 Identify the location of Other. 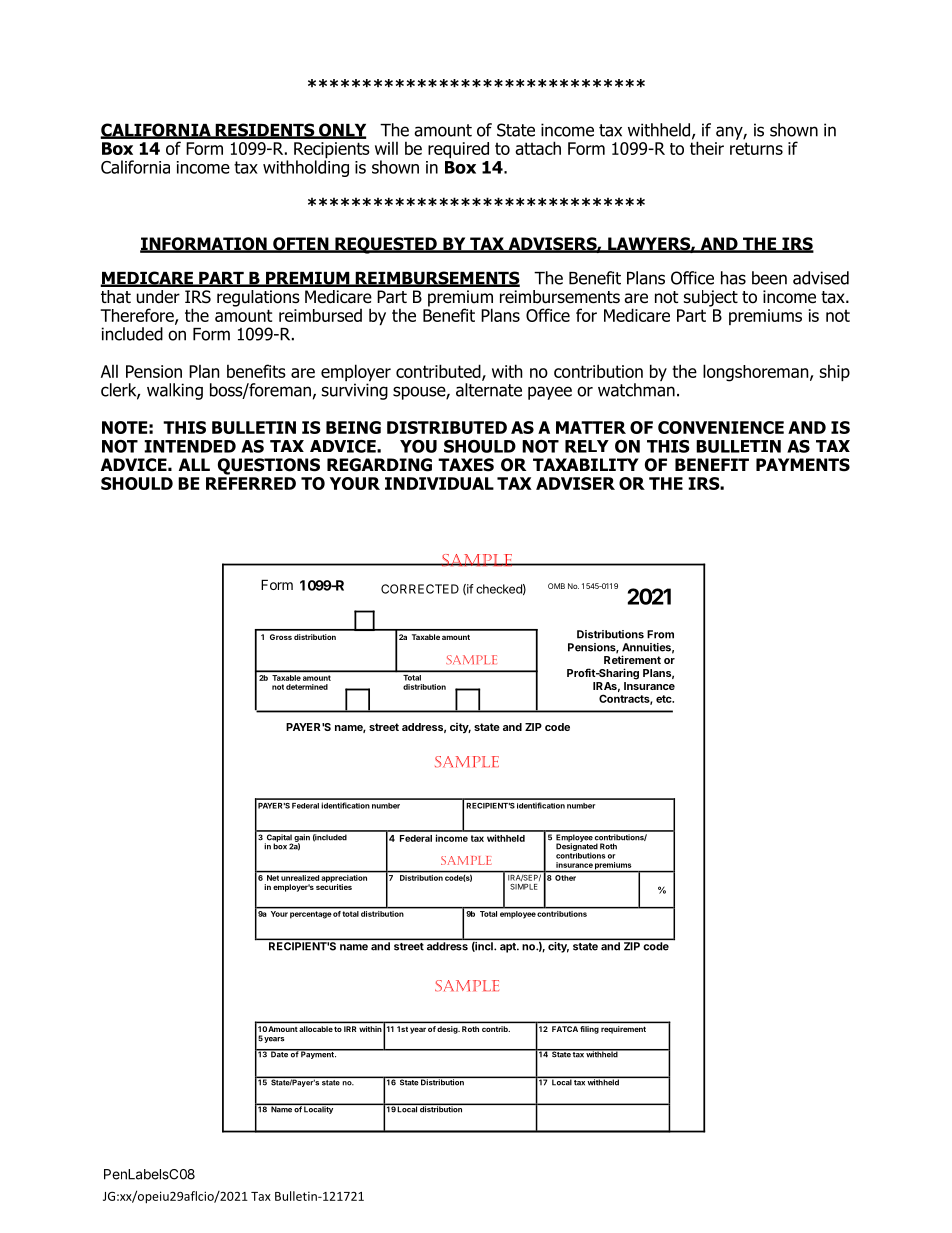
(565, 878).
